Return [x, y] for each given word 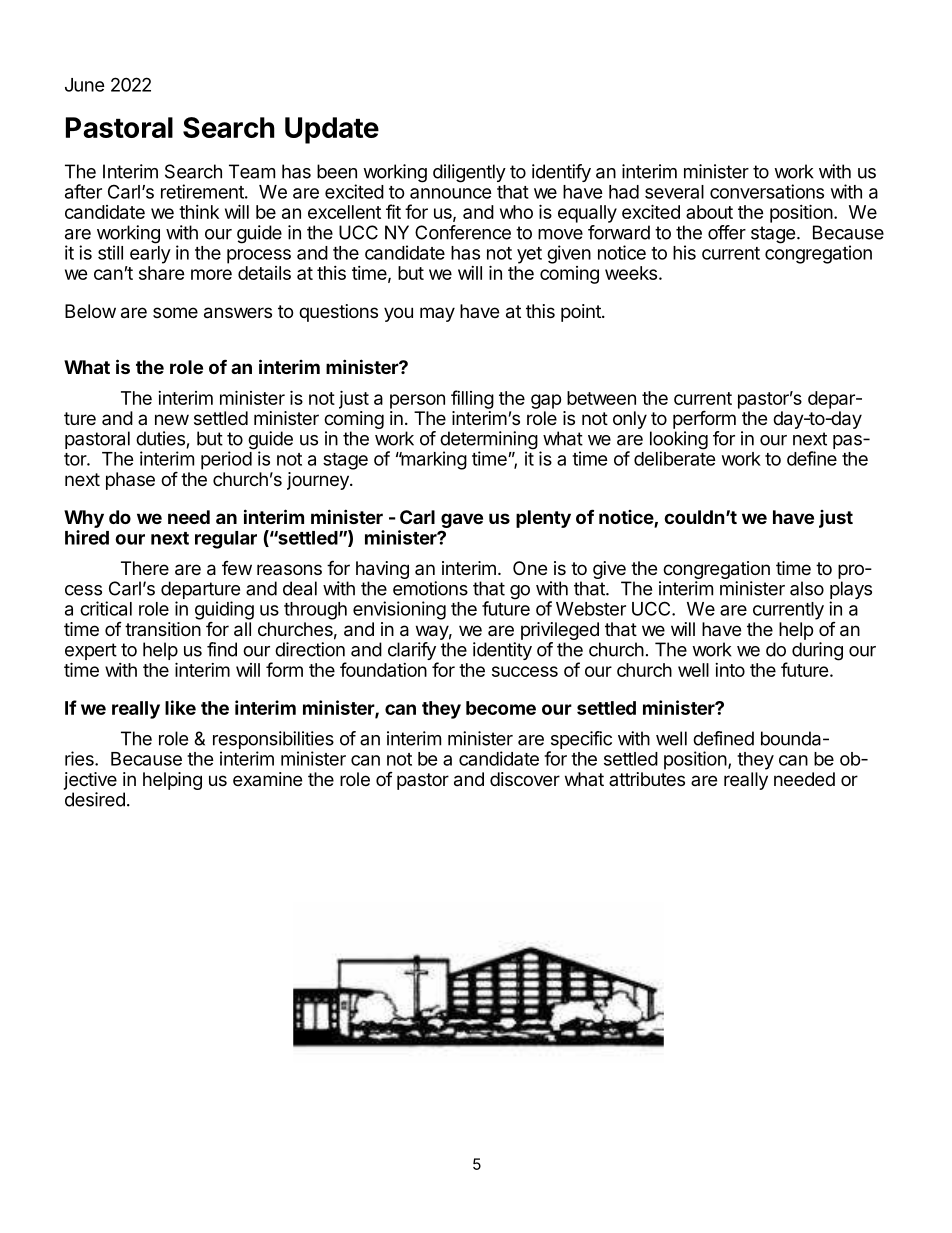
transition [163, 629]
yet [529, 255]
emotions [430, 588]
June [85, 85]
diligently [469, 173]
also [807, 588]
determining [489, 441]
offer [727, 232]
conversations [767, 191]
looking [679, 441]
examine [267, 779]
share [162, 273]
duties [160, 438]
